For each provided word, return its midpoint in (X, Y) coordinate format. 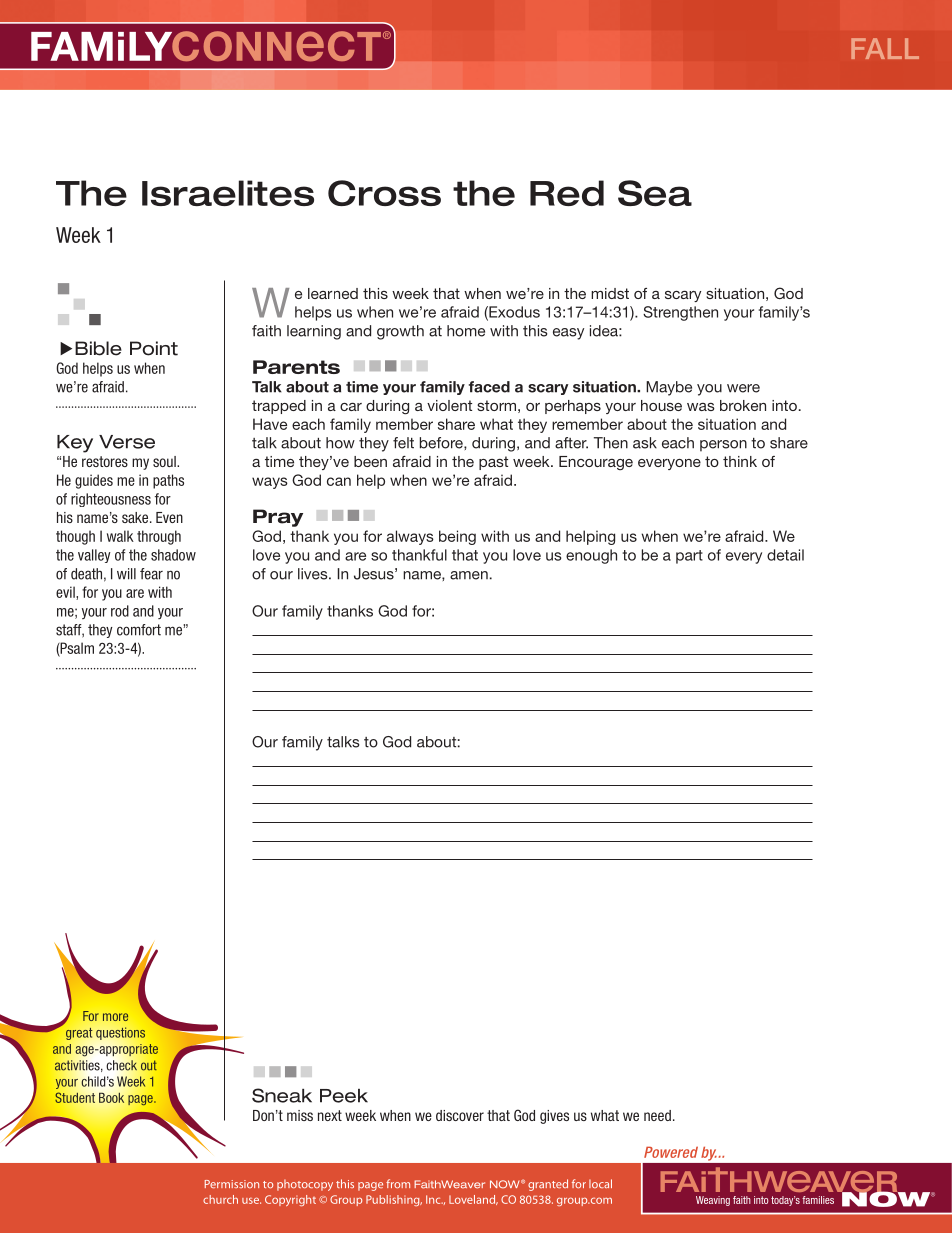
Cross (384, 193)
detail (785, 555)
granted (548, 1185)
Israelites (228, 193)
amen (469, 575)
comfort (139, 630)
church (220, 1199)
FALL (885, 48)
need (657, 1115)
